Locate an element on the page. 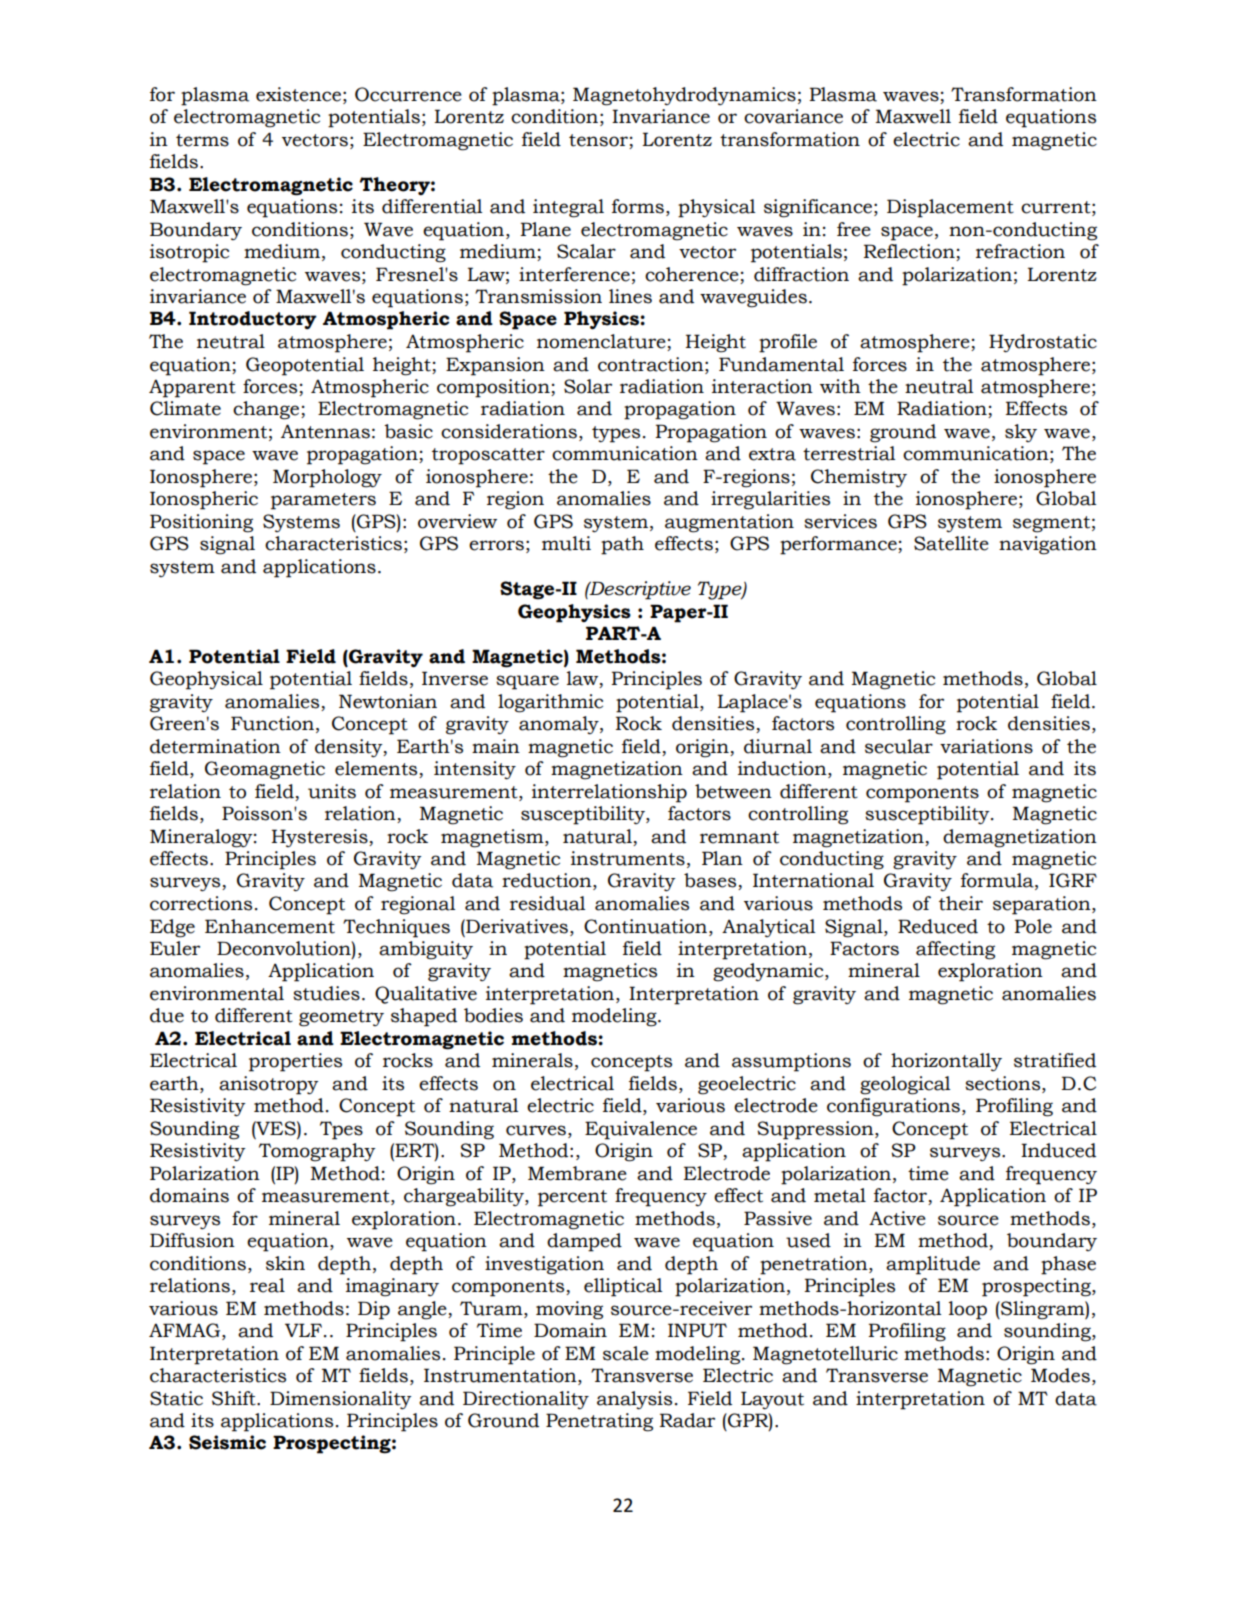  variations is located at coordinates (986, 746).
